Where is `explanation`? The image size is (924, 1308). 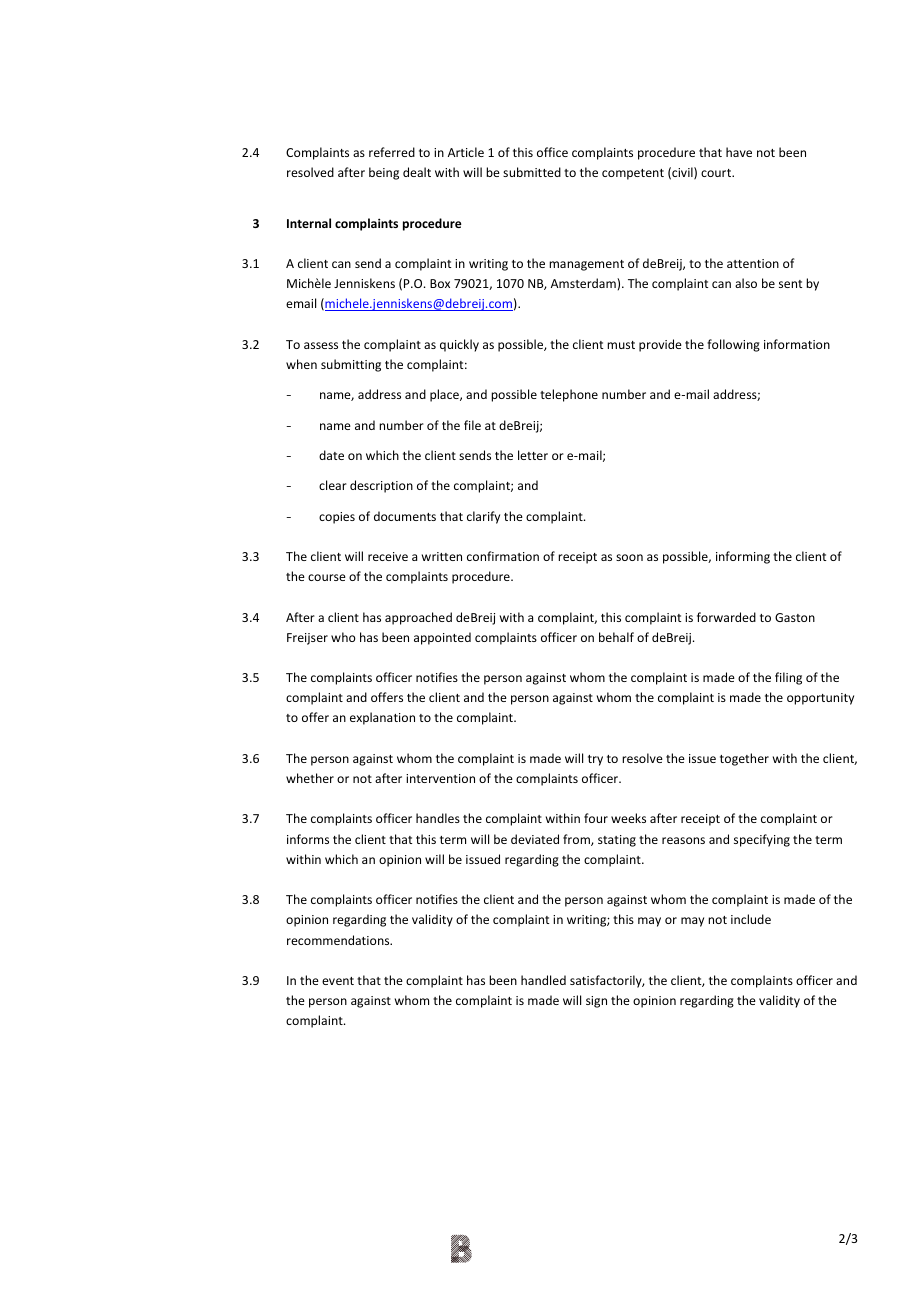
explanation is located at coordinates (382, 718).
